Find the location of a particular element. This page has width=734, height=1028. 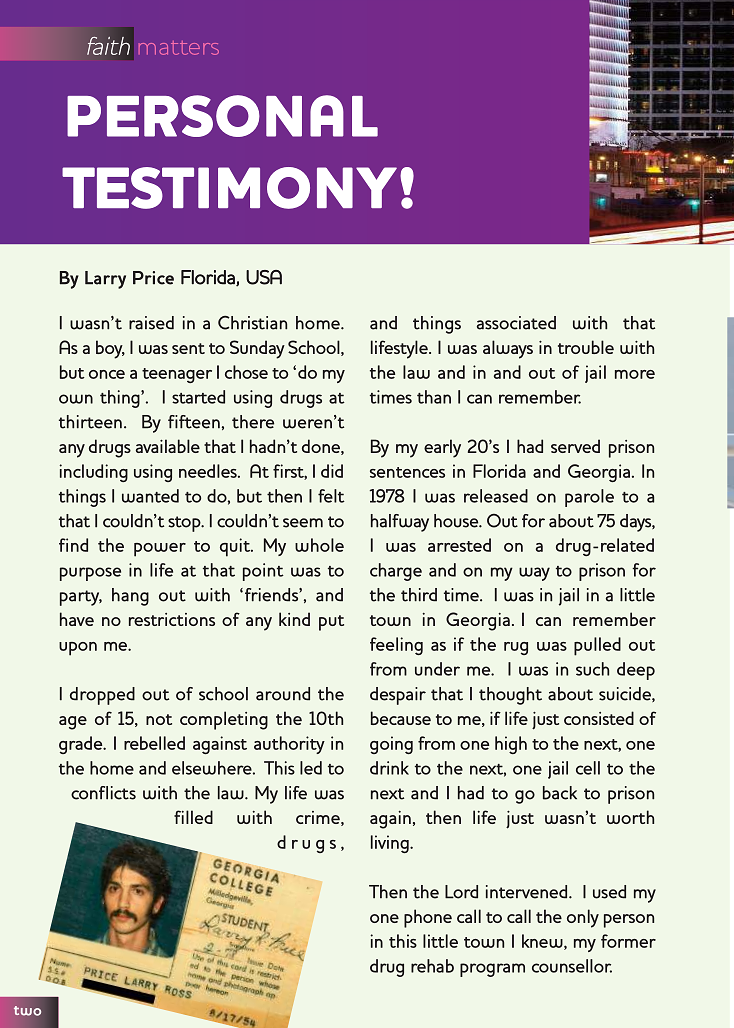

whole is located at coordinates (319, 545).
